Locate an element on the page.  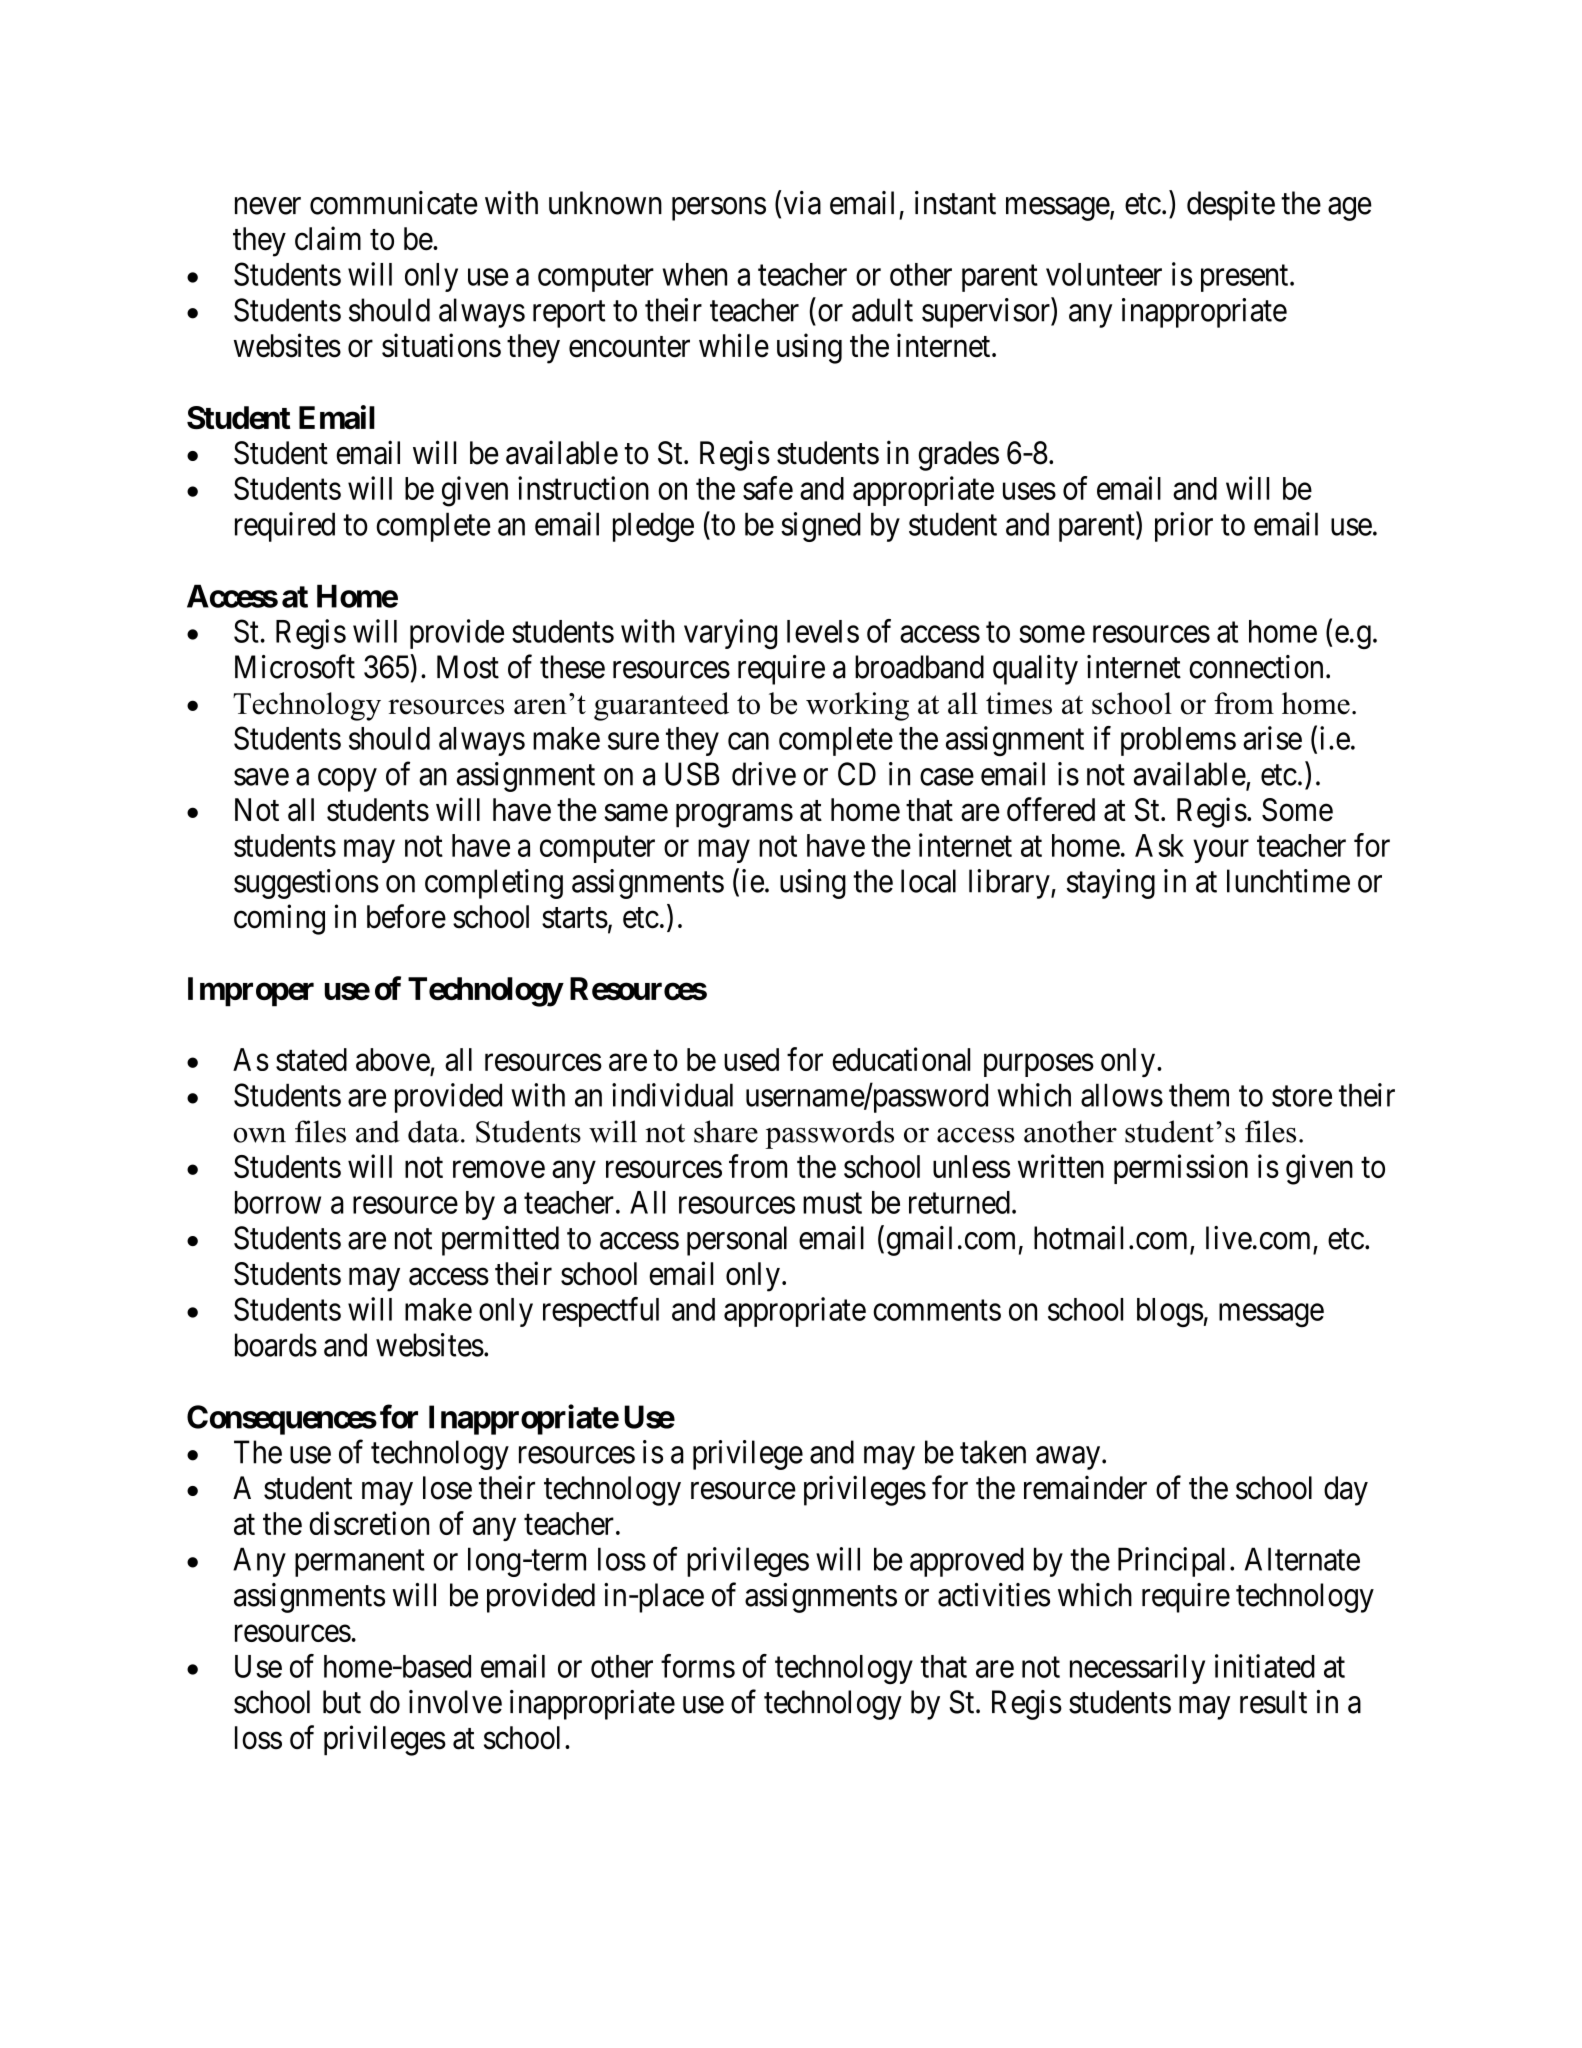
used is located at coordinates (751, 1059).
